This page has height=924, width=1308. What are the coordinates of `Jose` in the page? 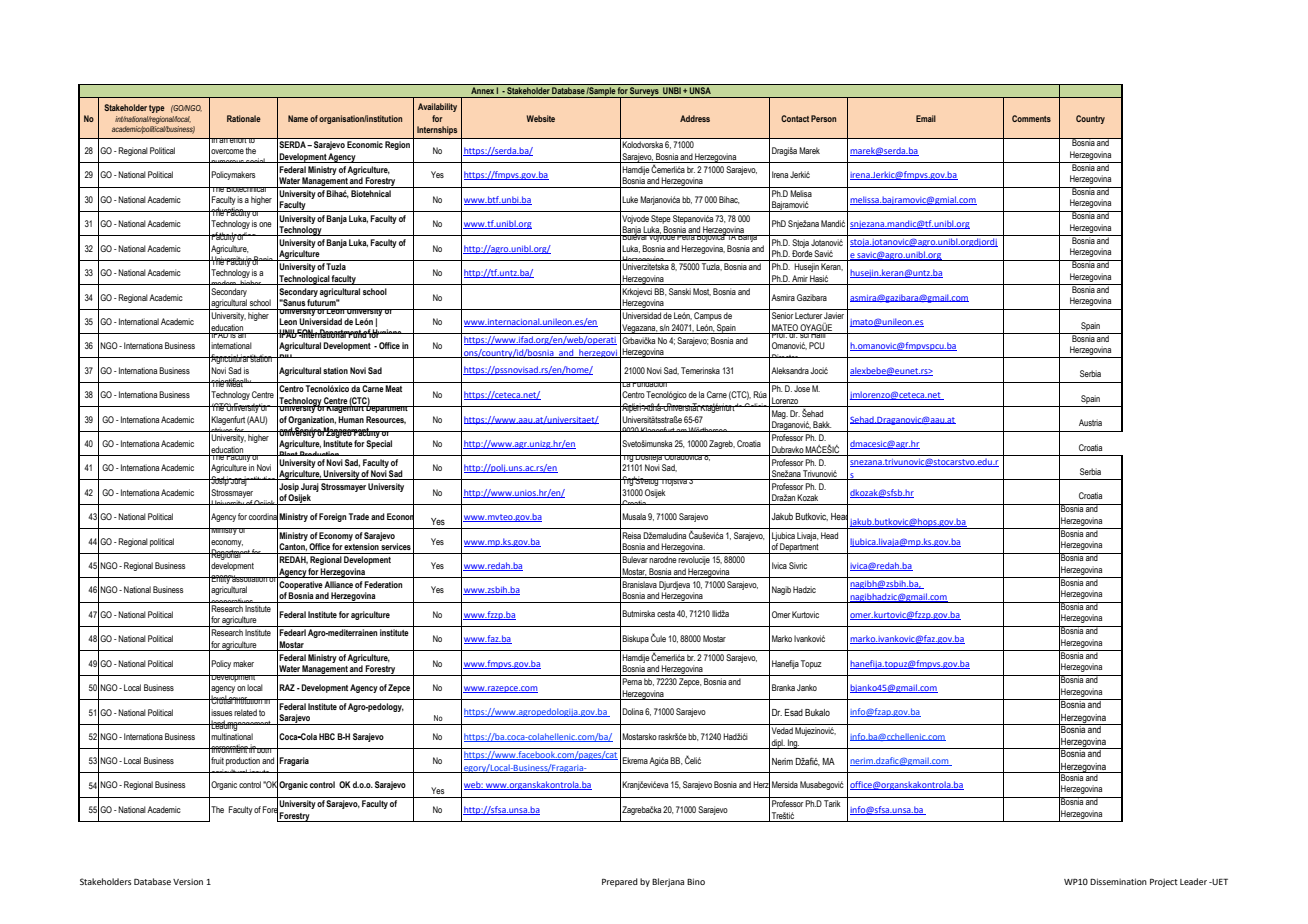 It's located at (802, 388).
